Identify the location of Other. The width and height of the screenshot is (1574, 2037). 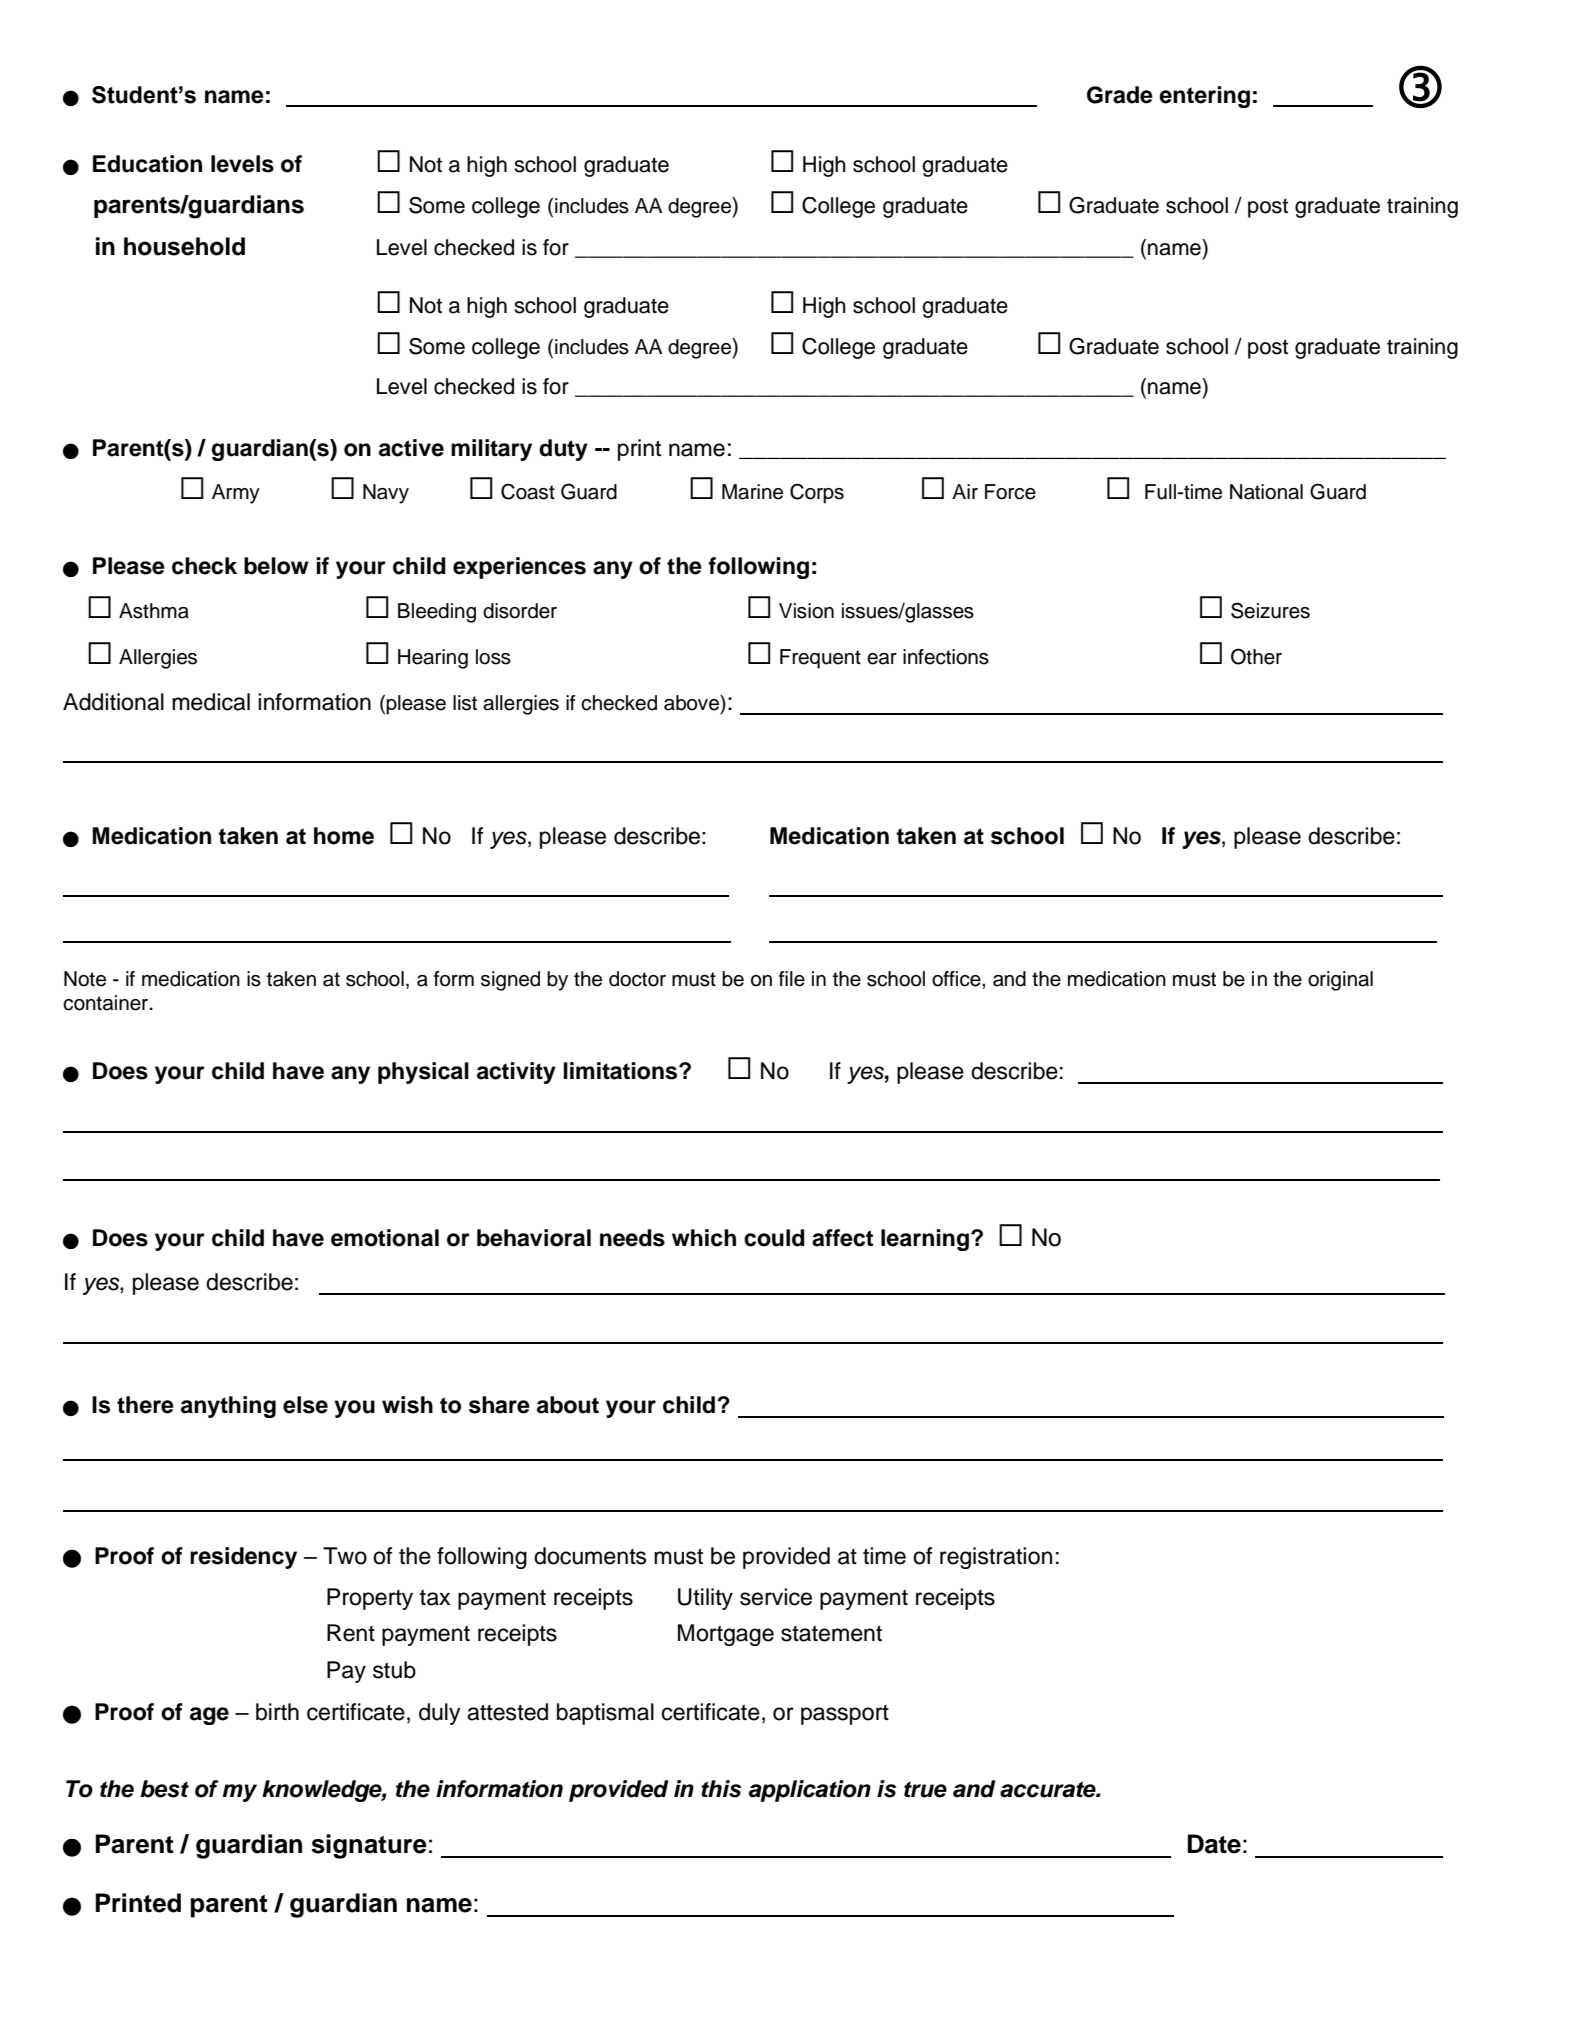
(1256, 656).
